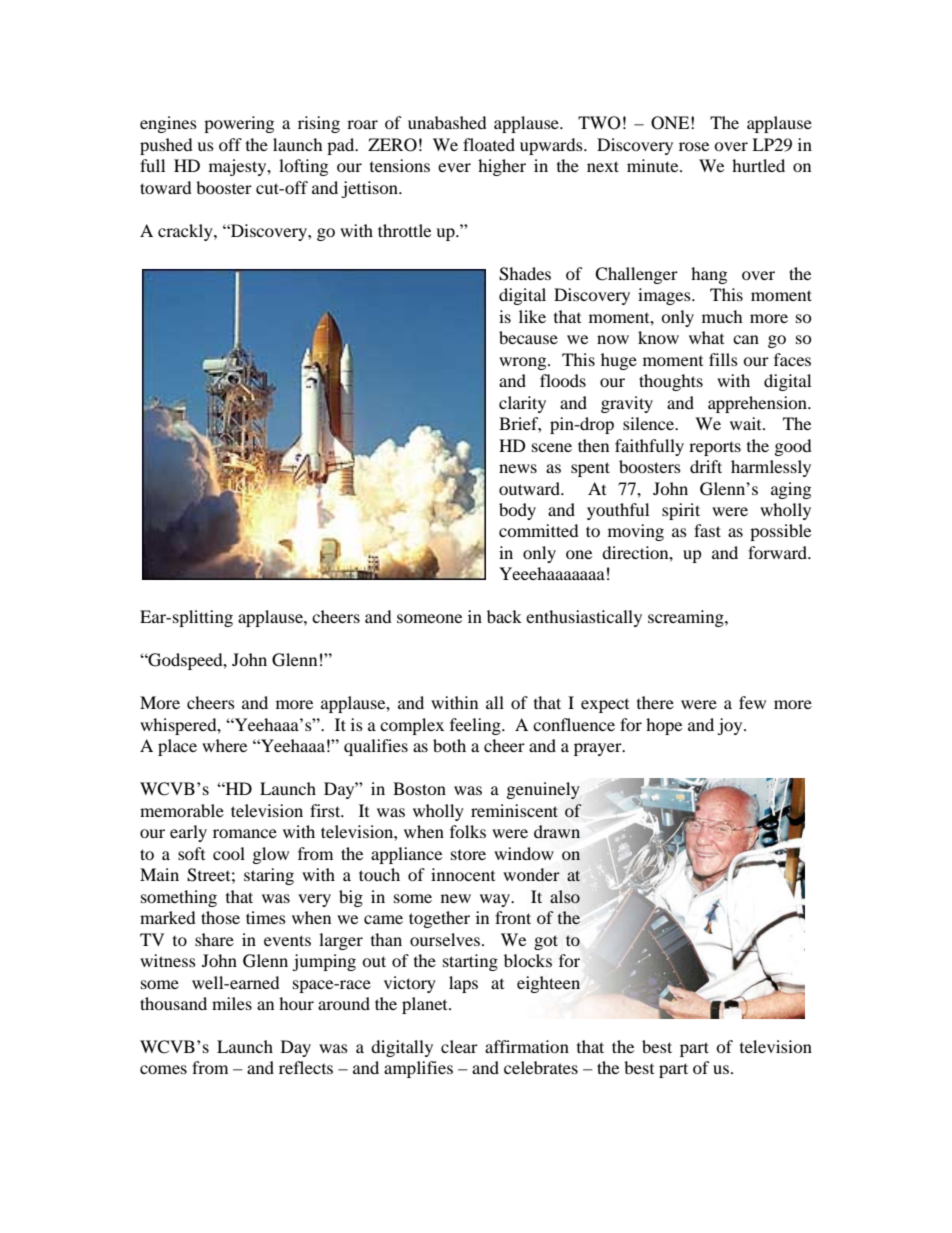 Image resolution: width=952 pixels, height=1233 pixels. I want to click on reports, so click(715, 448).
